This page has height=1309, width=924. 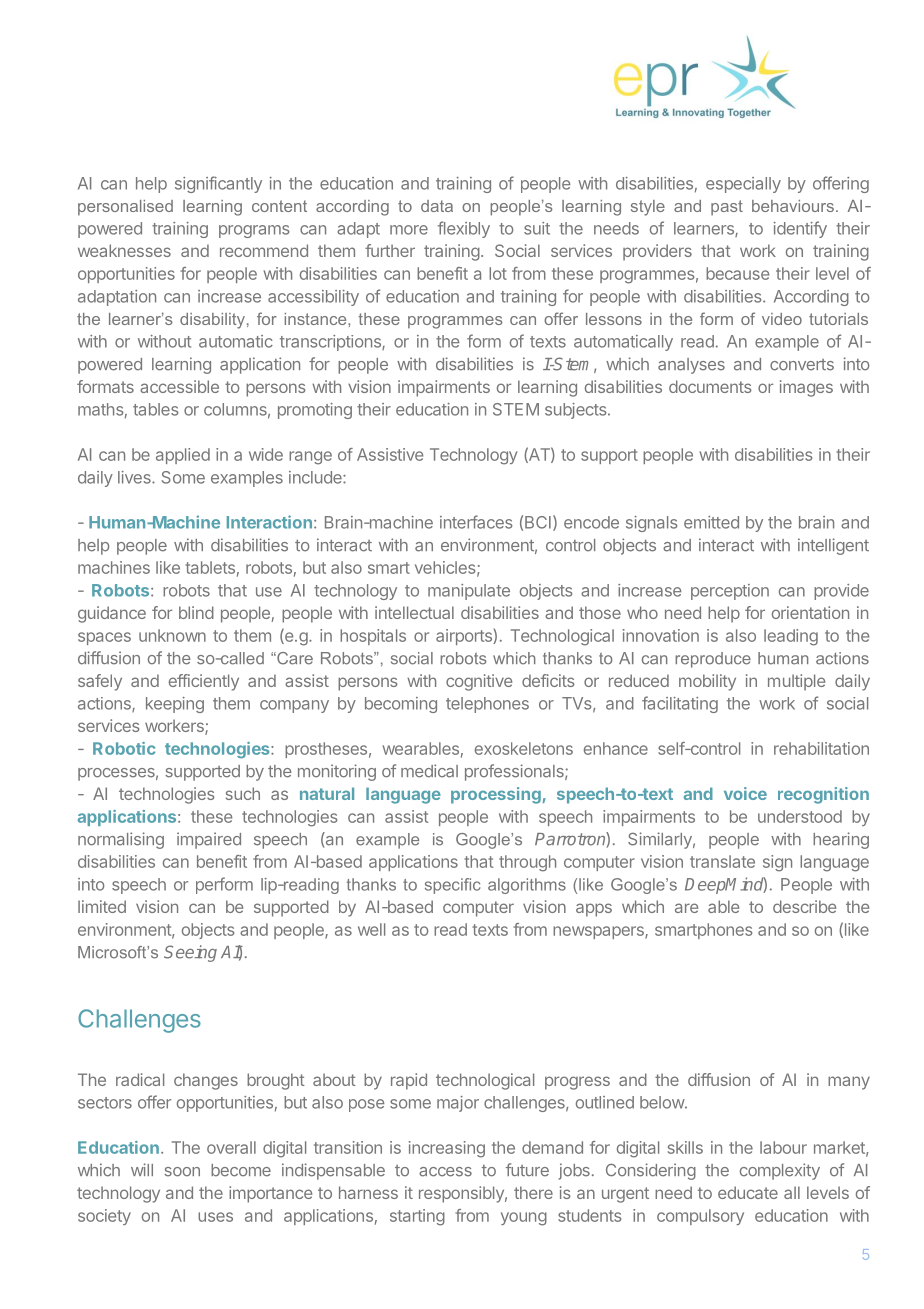 I want to click on multiple, so click(x=796, y=682).
